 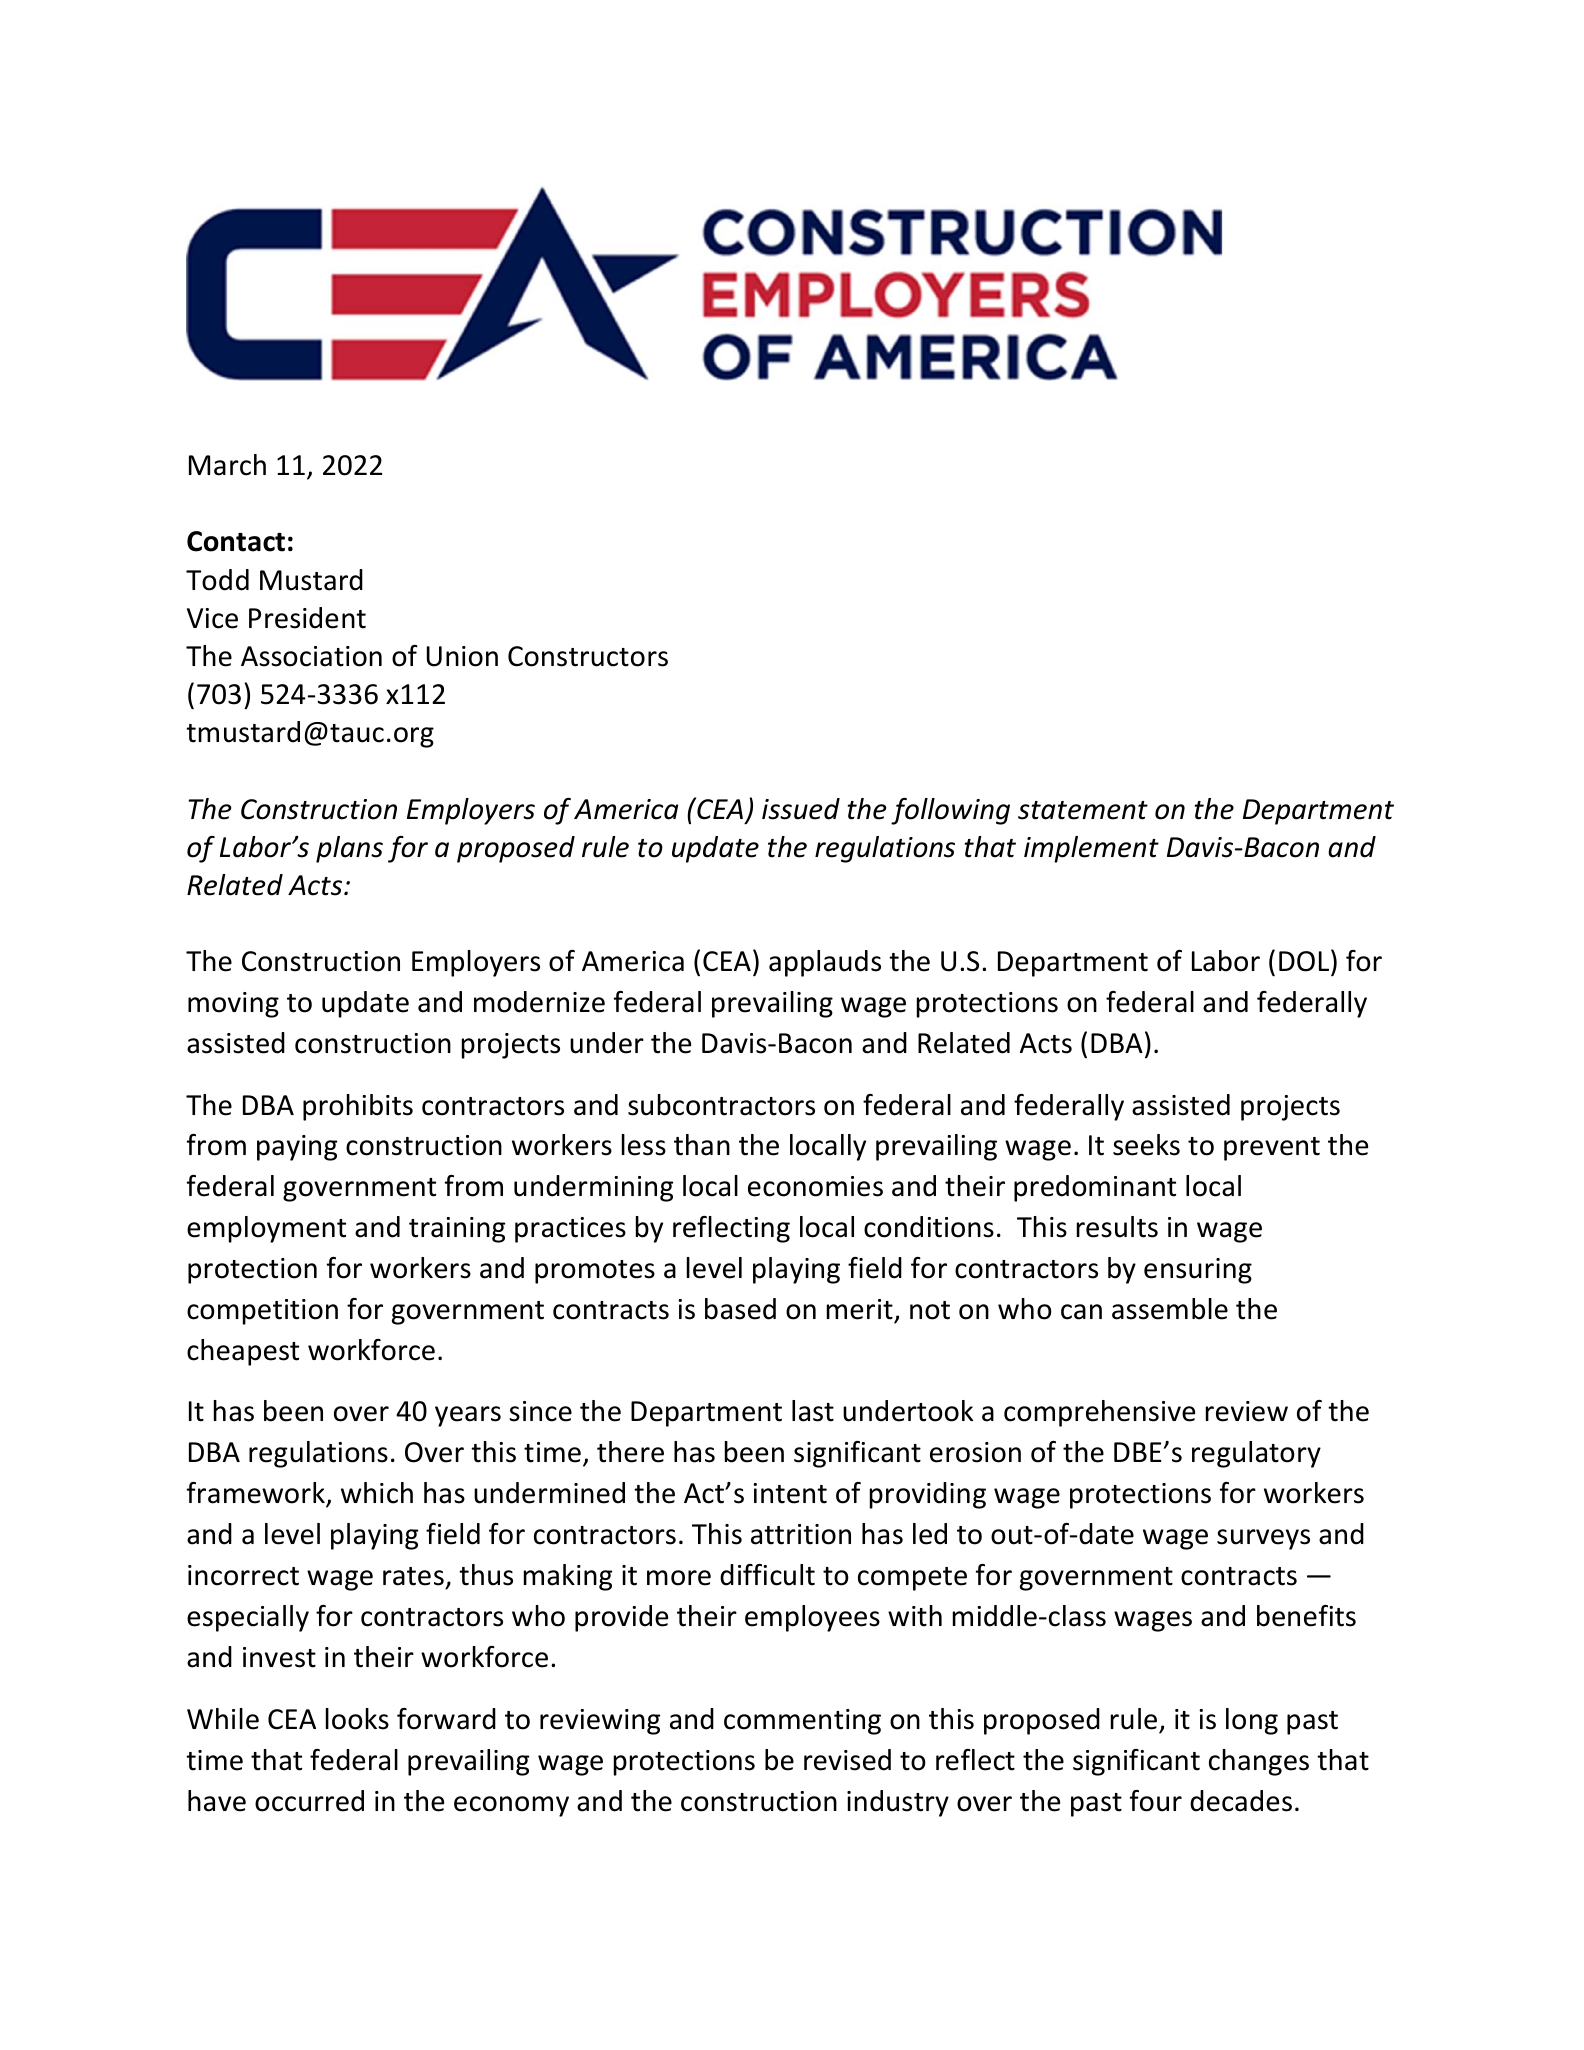 What do you see at coordinates (358, 1107) in the document?
I see `prohibits` at bounding box center [358, 1107].
